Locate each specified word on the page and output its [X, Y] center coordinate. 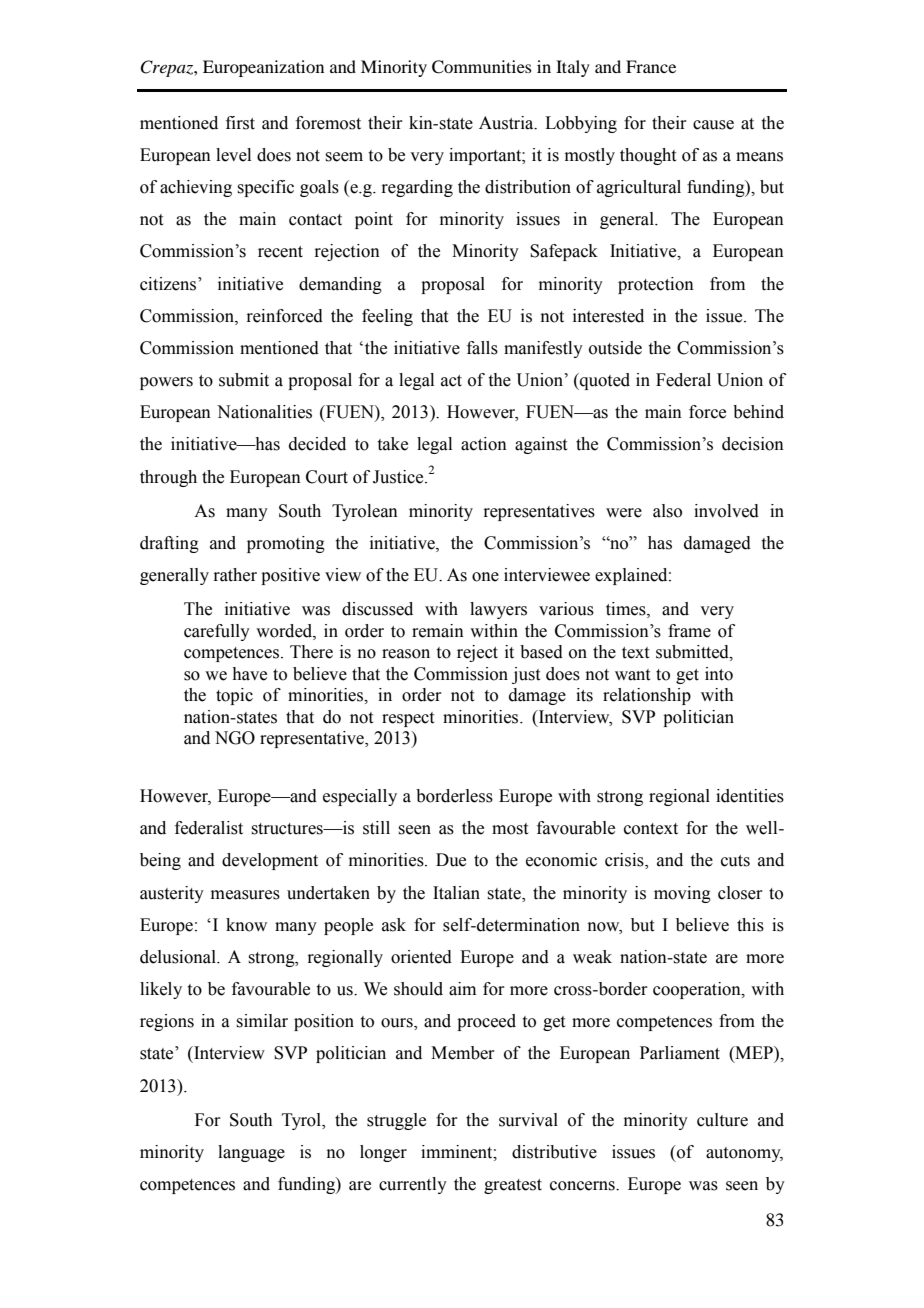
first [240, 123]
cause [713, 125]
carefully [217, 632]
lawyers [498, 610]
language [251, 1153]
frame [689, 631]
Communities [482, 67]
